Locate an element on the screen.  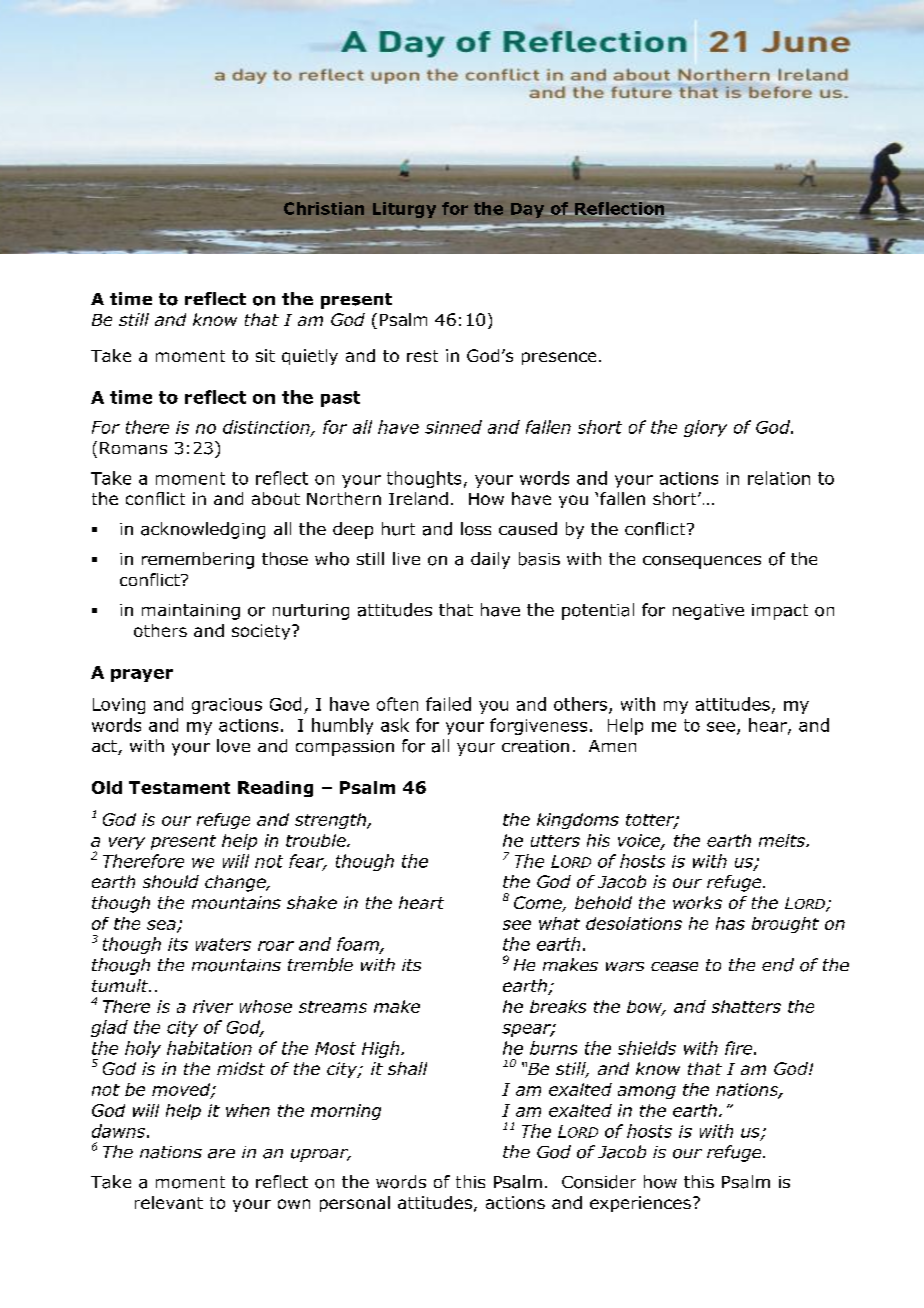
personal is located at coordinates (355, 1204).
